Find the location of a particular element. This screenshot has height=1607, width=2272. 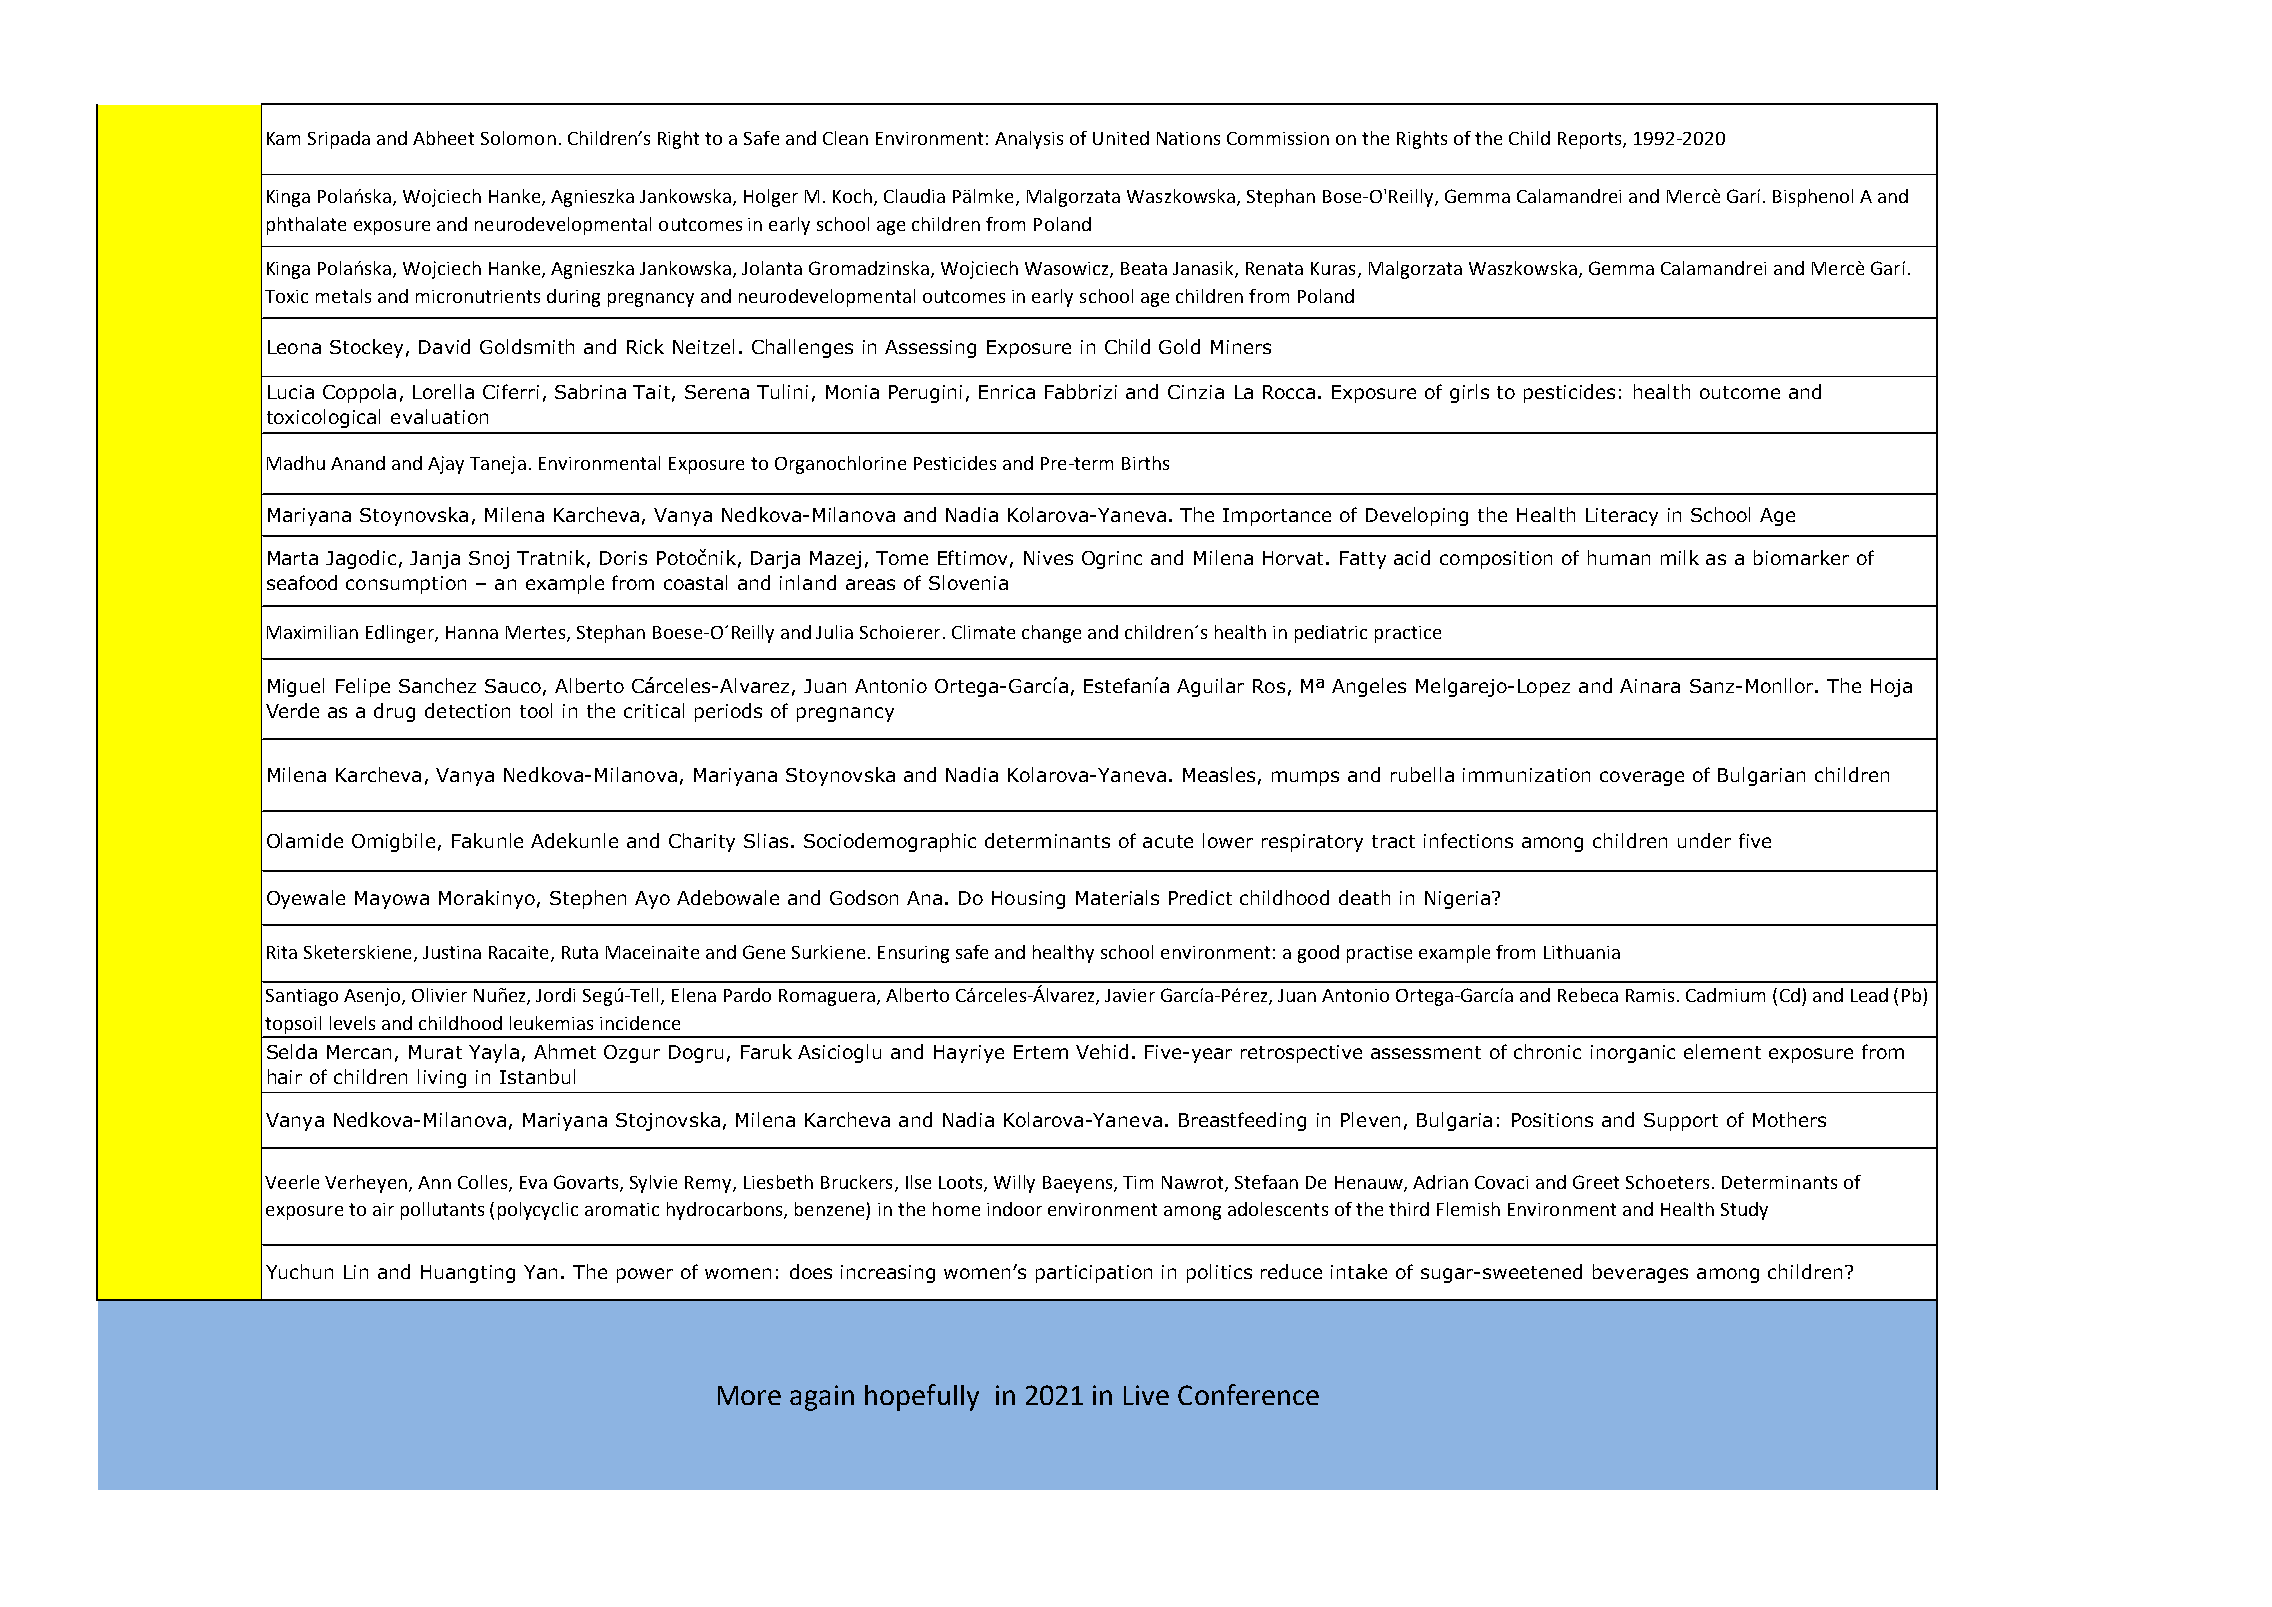

Javier is located at coordinates (1130, 995).
